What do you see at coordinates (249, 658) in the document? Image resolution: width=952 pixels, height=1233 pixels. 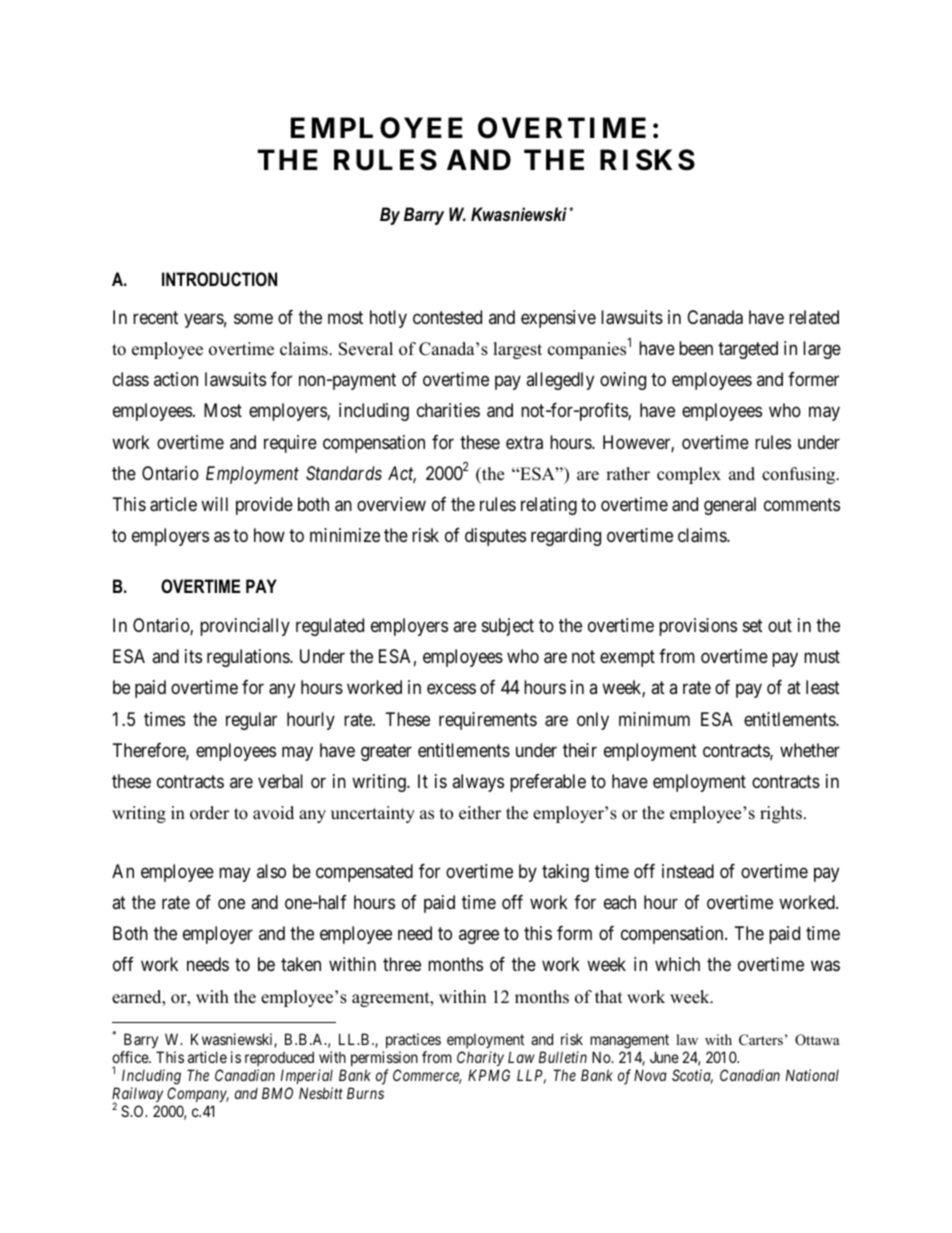 I see `regulations` at bounding box center [249, 658].
